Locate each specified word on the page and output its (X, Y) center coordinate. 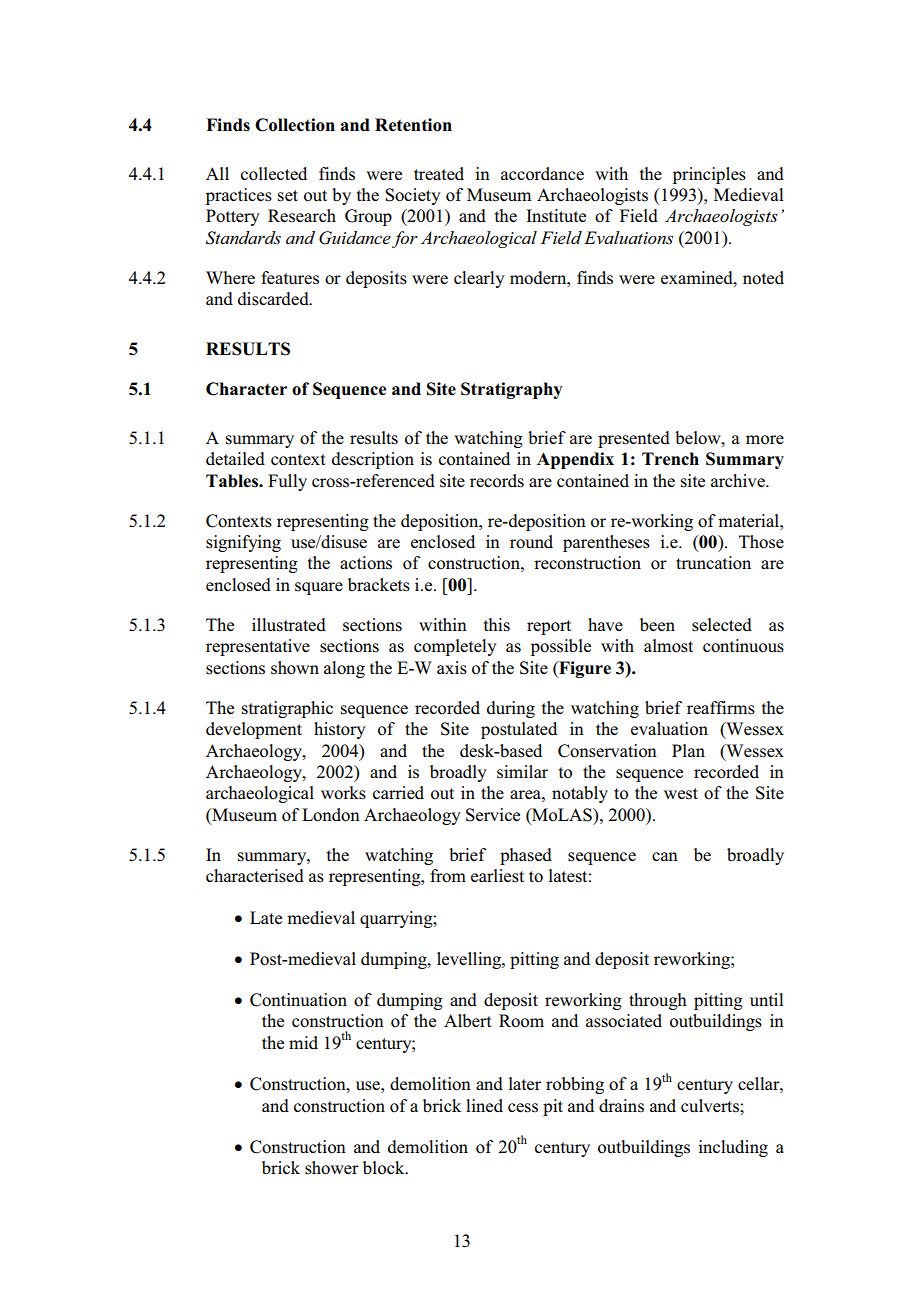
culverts (711, 1106)
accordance (542, 174)
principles (709, 175)
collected (274, 174)
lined (484, 1105)
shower (332, 1168)
